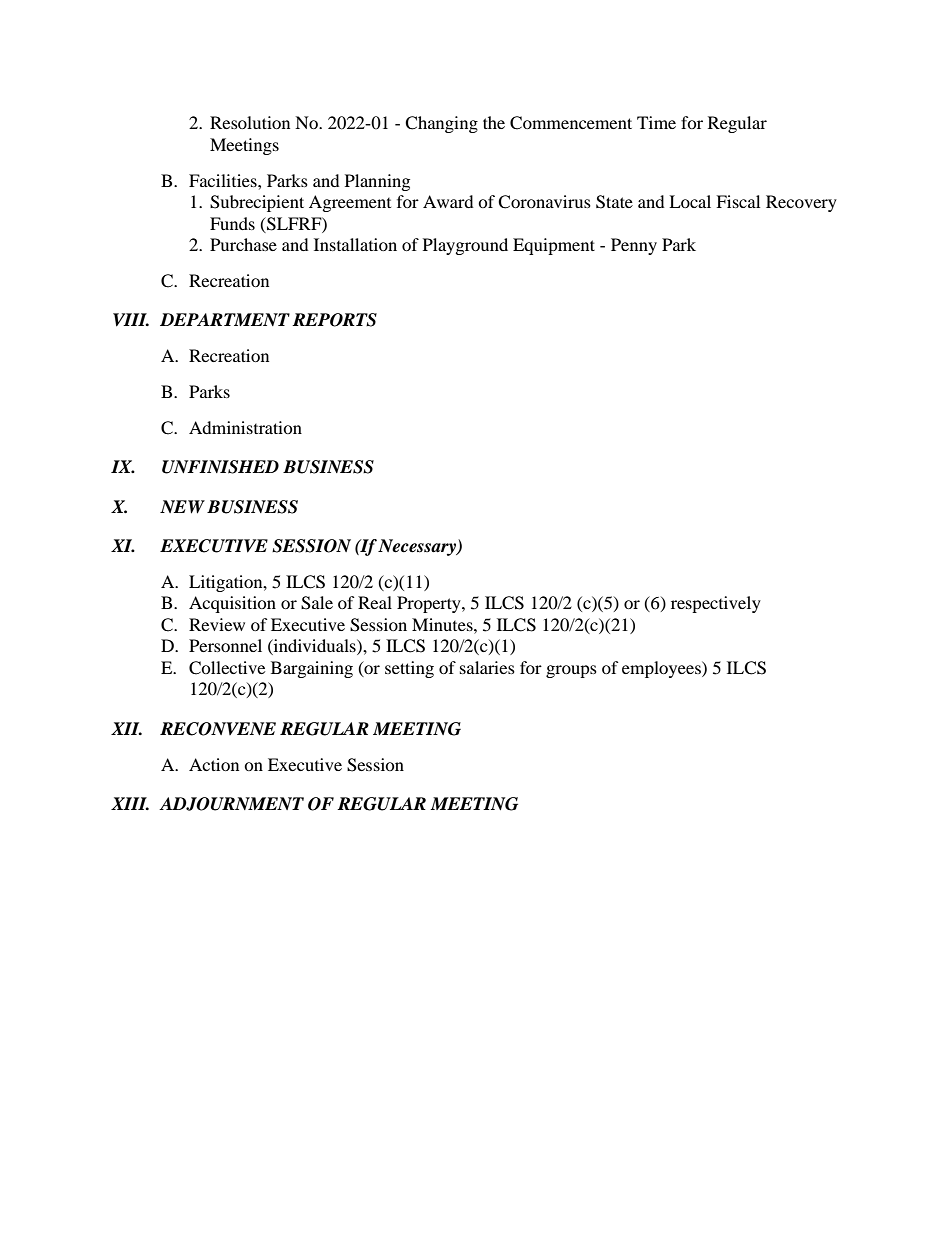 This document has height=1233, width=952. Describe the element at coordinates (716, 604) in the document. I see `respectively` at that location.
